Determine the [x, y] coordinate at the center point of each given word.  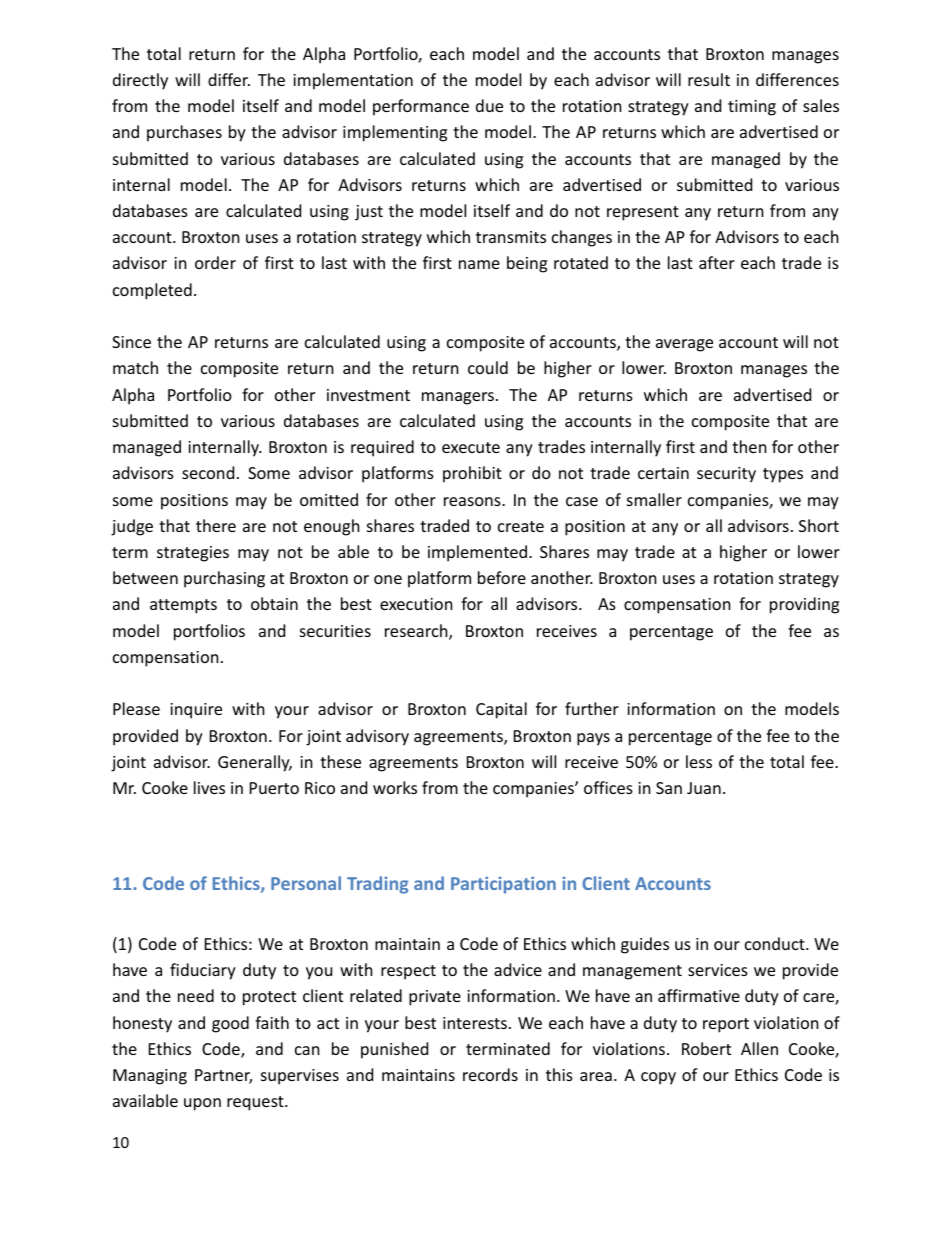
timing [752, 108]
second [208, 472]
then [749, 446]
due [489, 105]
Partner [223, 1076]
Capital [501, 710]
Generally [255, 763]
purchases [184, 133]
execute [471, 447]
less [699, 761]
